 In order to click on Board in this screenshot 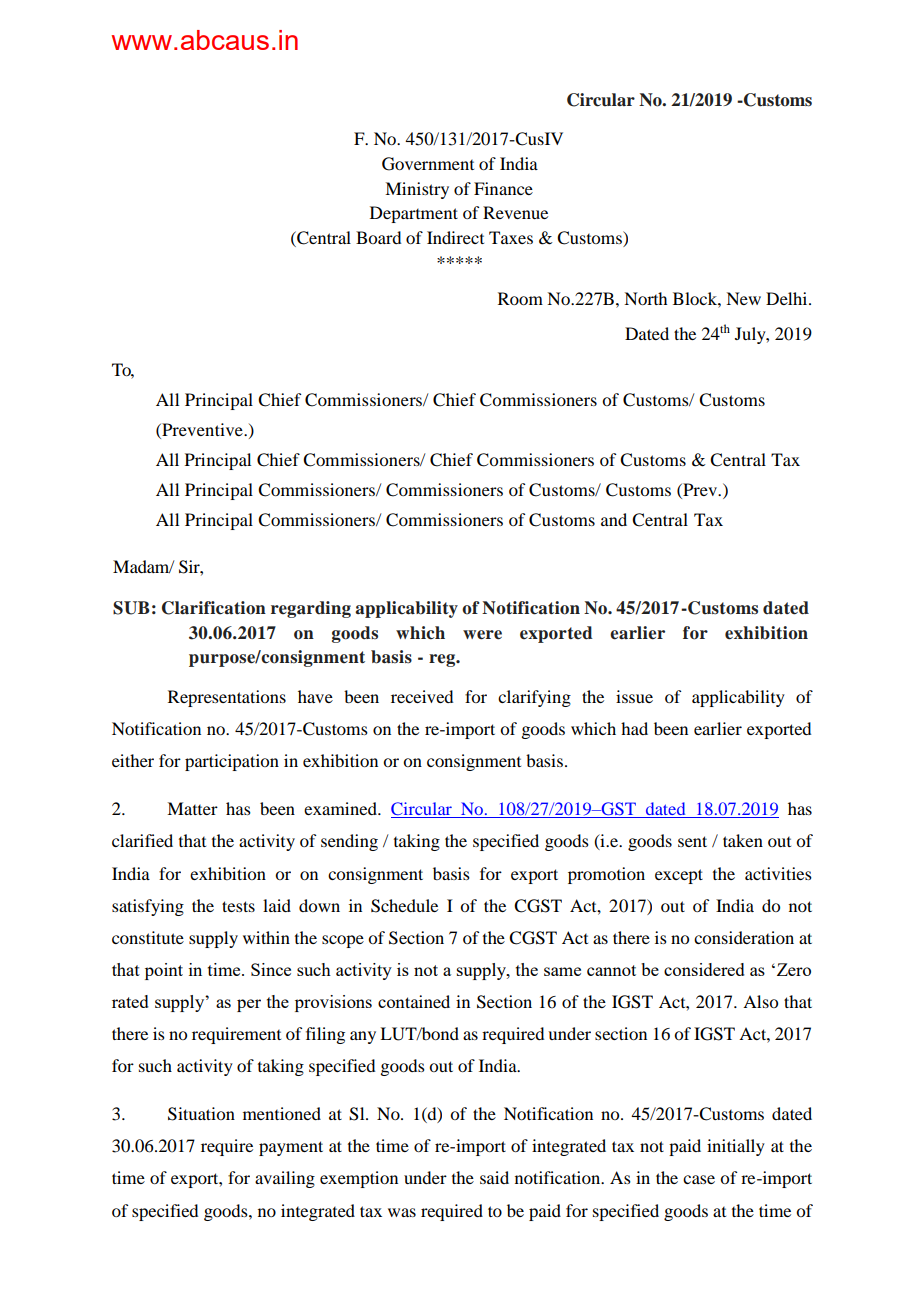, I will do `click(378, 237)`.
